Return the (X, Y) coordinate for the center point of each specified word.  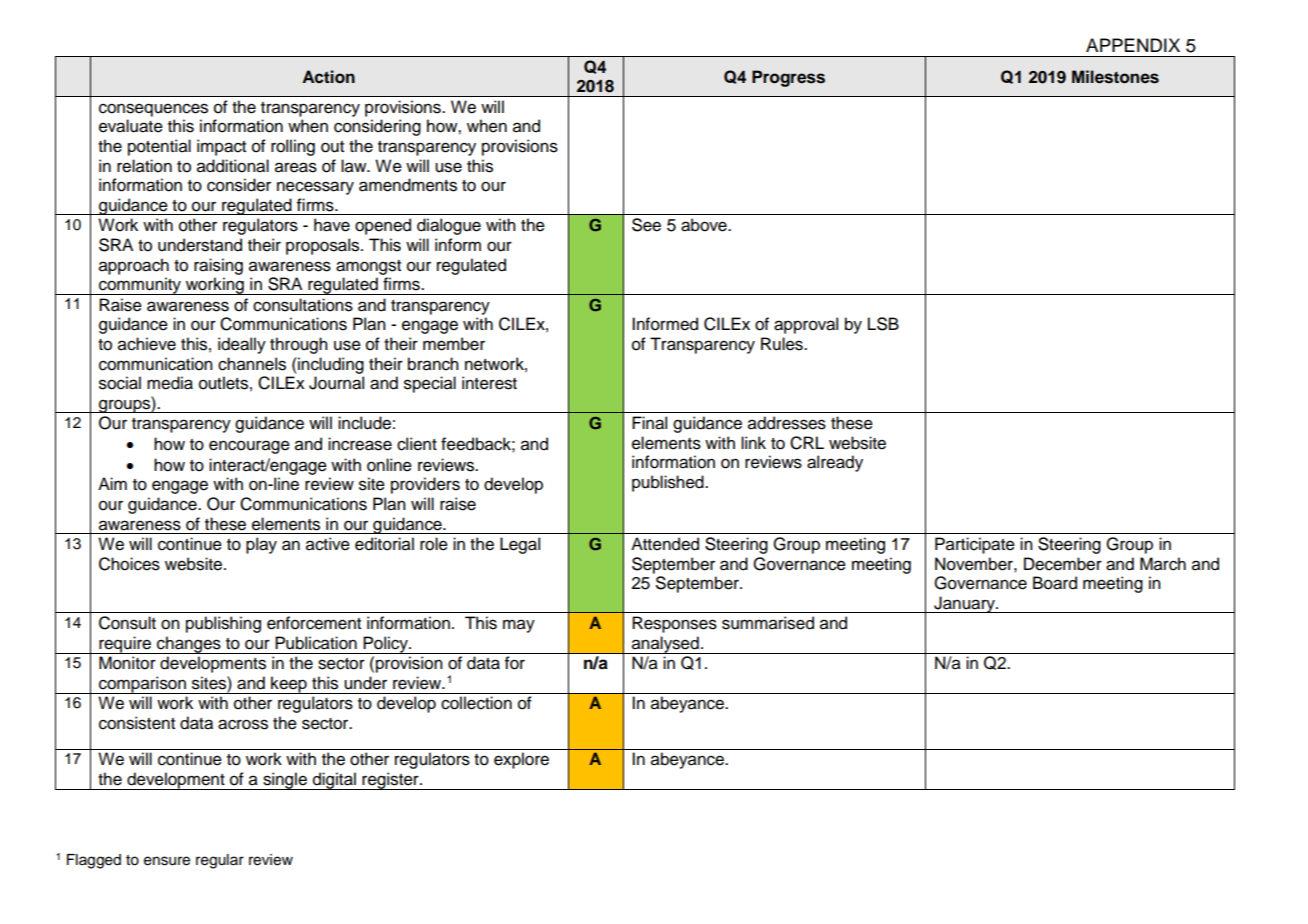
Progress (788, 78)
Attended (665, 544)
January (964, 604)
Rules (783, 344)
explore (521, 760)
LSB (883, 324)
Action (328, 77)
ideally (242, 345)
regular (220, 861)
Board (1055, 583)
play (261, 545)
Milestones (1115, 77)
